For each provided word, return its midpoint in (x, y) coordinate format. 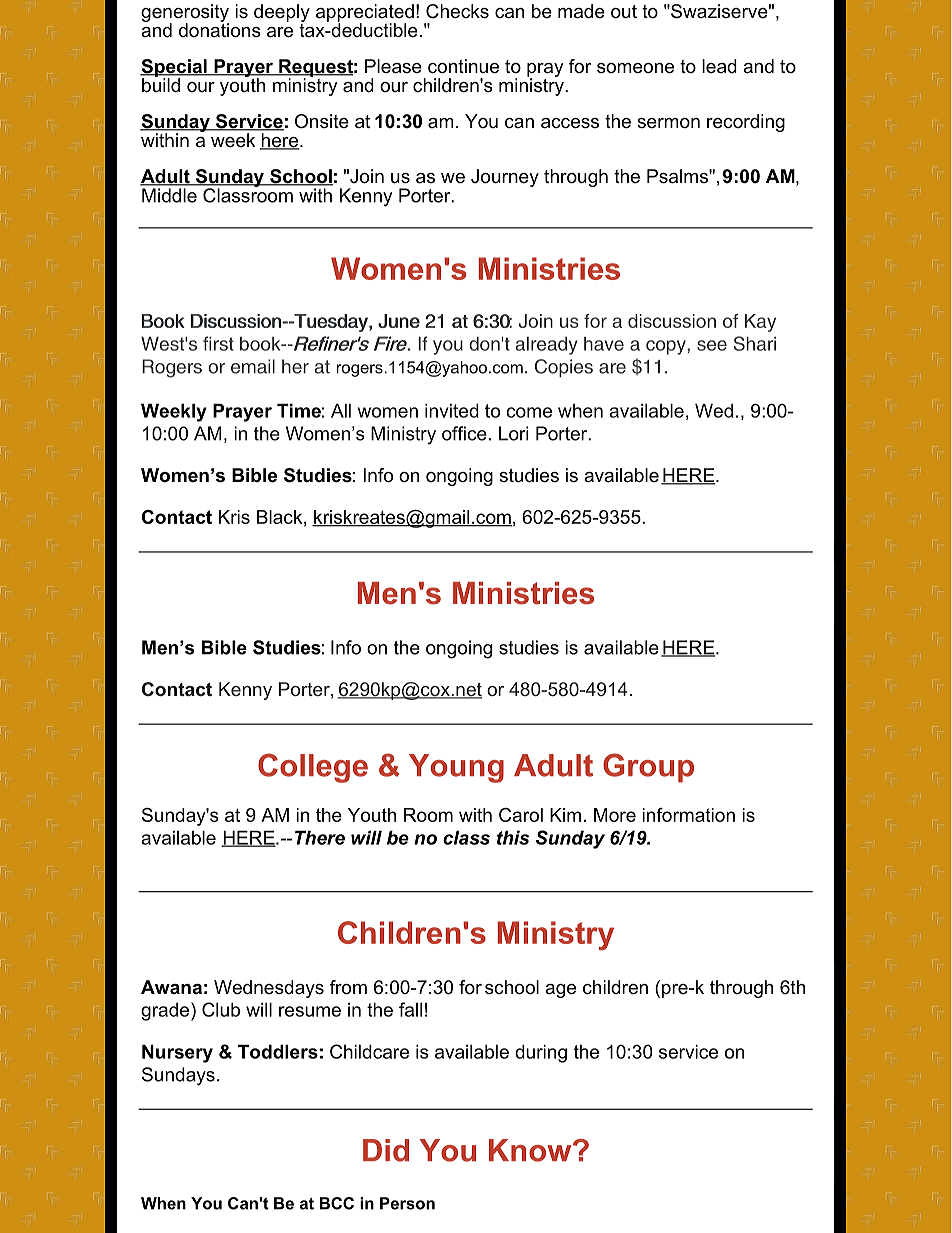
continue (463, 66)
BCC (337, 1203)
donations (220, 29)
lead (719, 66)
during (541, 1053)
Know (531, 1150)
